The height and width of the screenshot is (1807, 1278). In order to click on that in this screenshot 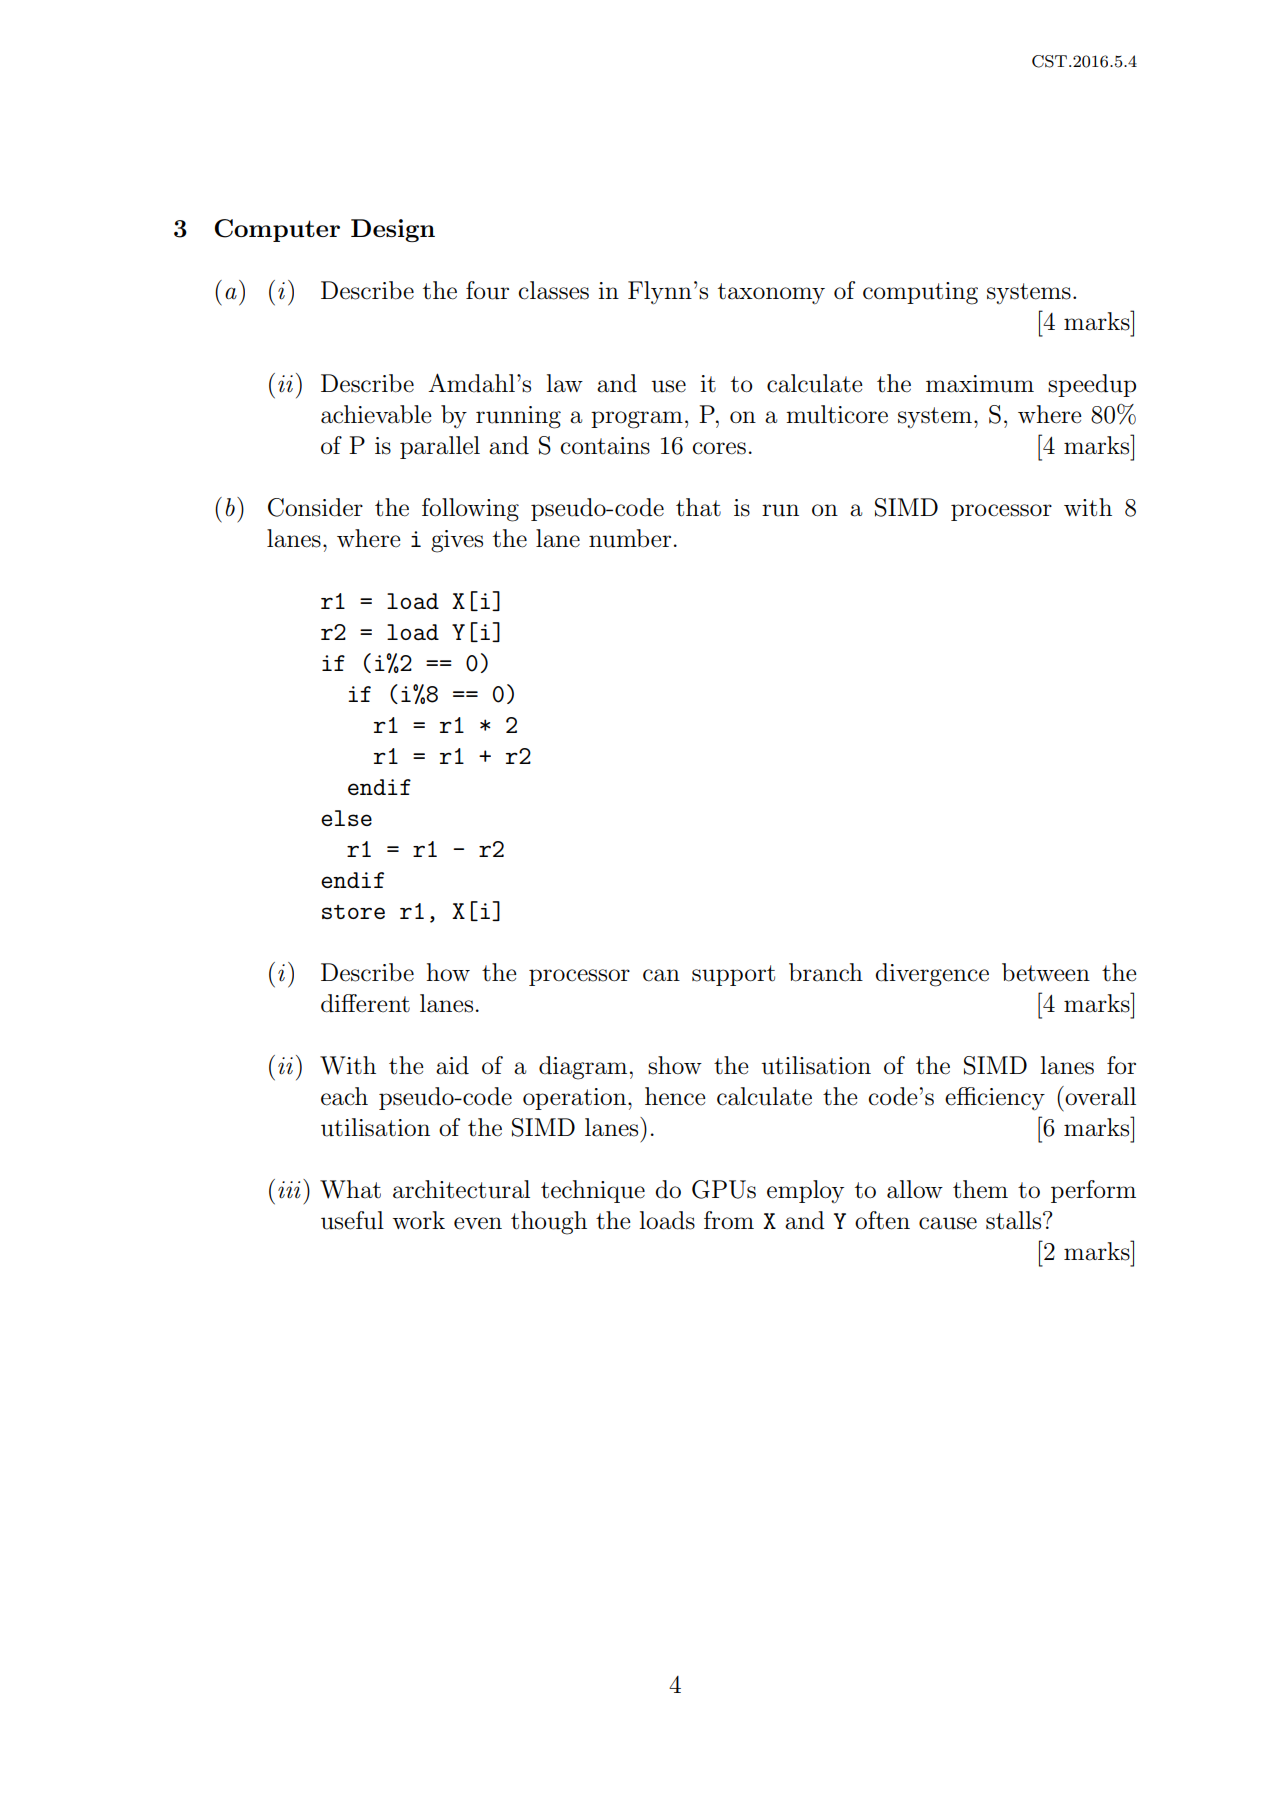, I will do `click(698, 507)`.
